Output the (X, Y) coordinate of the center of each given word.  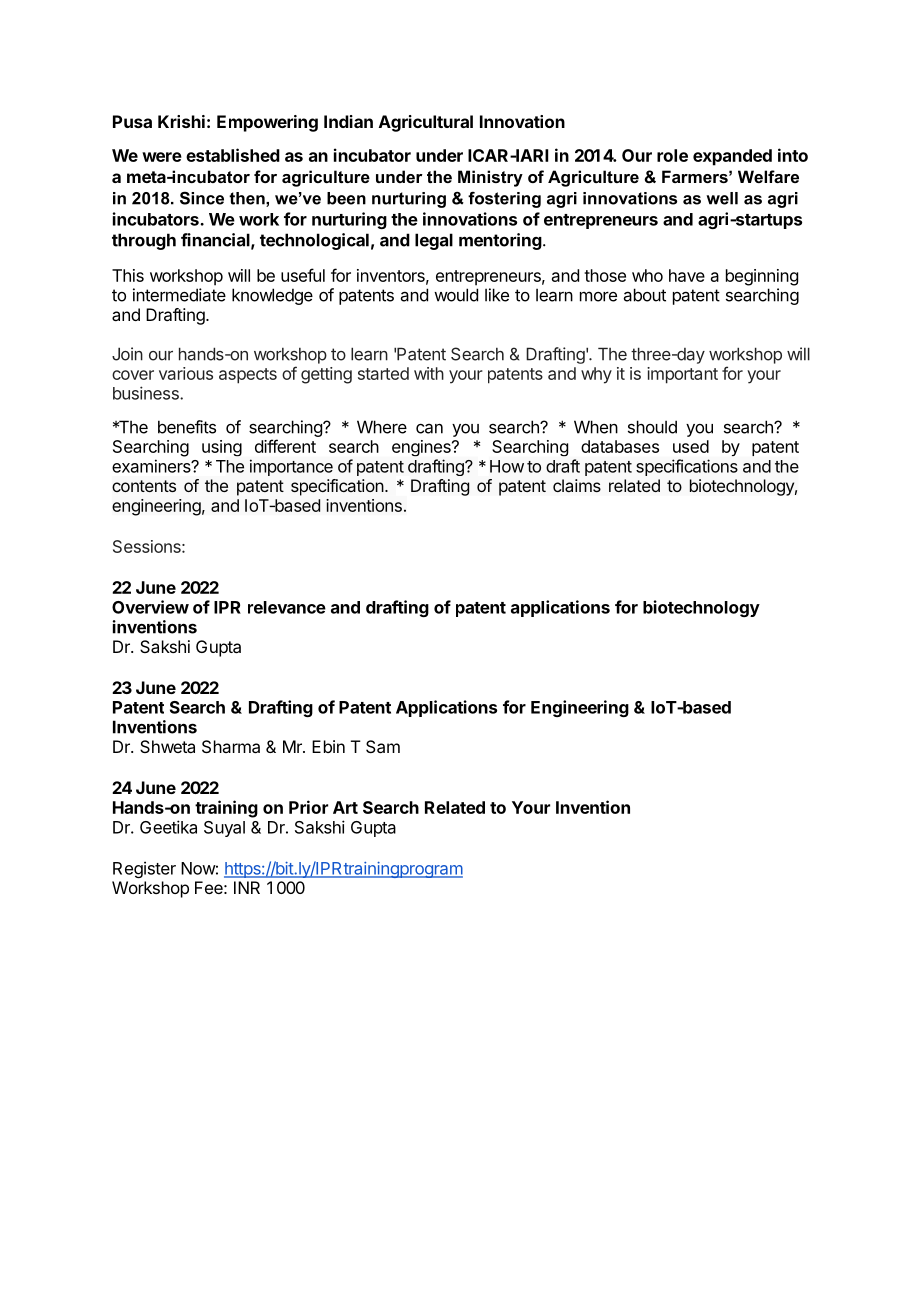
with (429, 373)
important (682, 375)
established (233, 155)
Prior (308, 807)
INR (247, 887)
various (186, 373)
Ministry (490, 178)
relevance (287, 607)
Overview (150, 607)
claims (577, 485)
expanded (732, 157)
